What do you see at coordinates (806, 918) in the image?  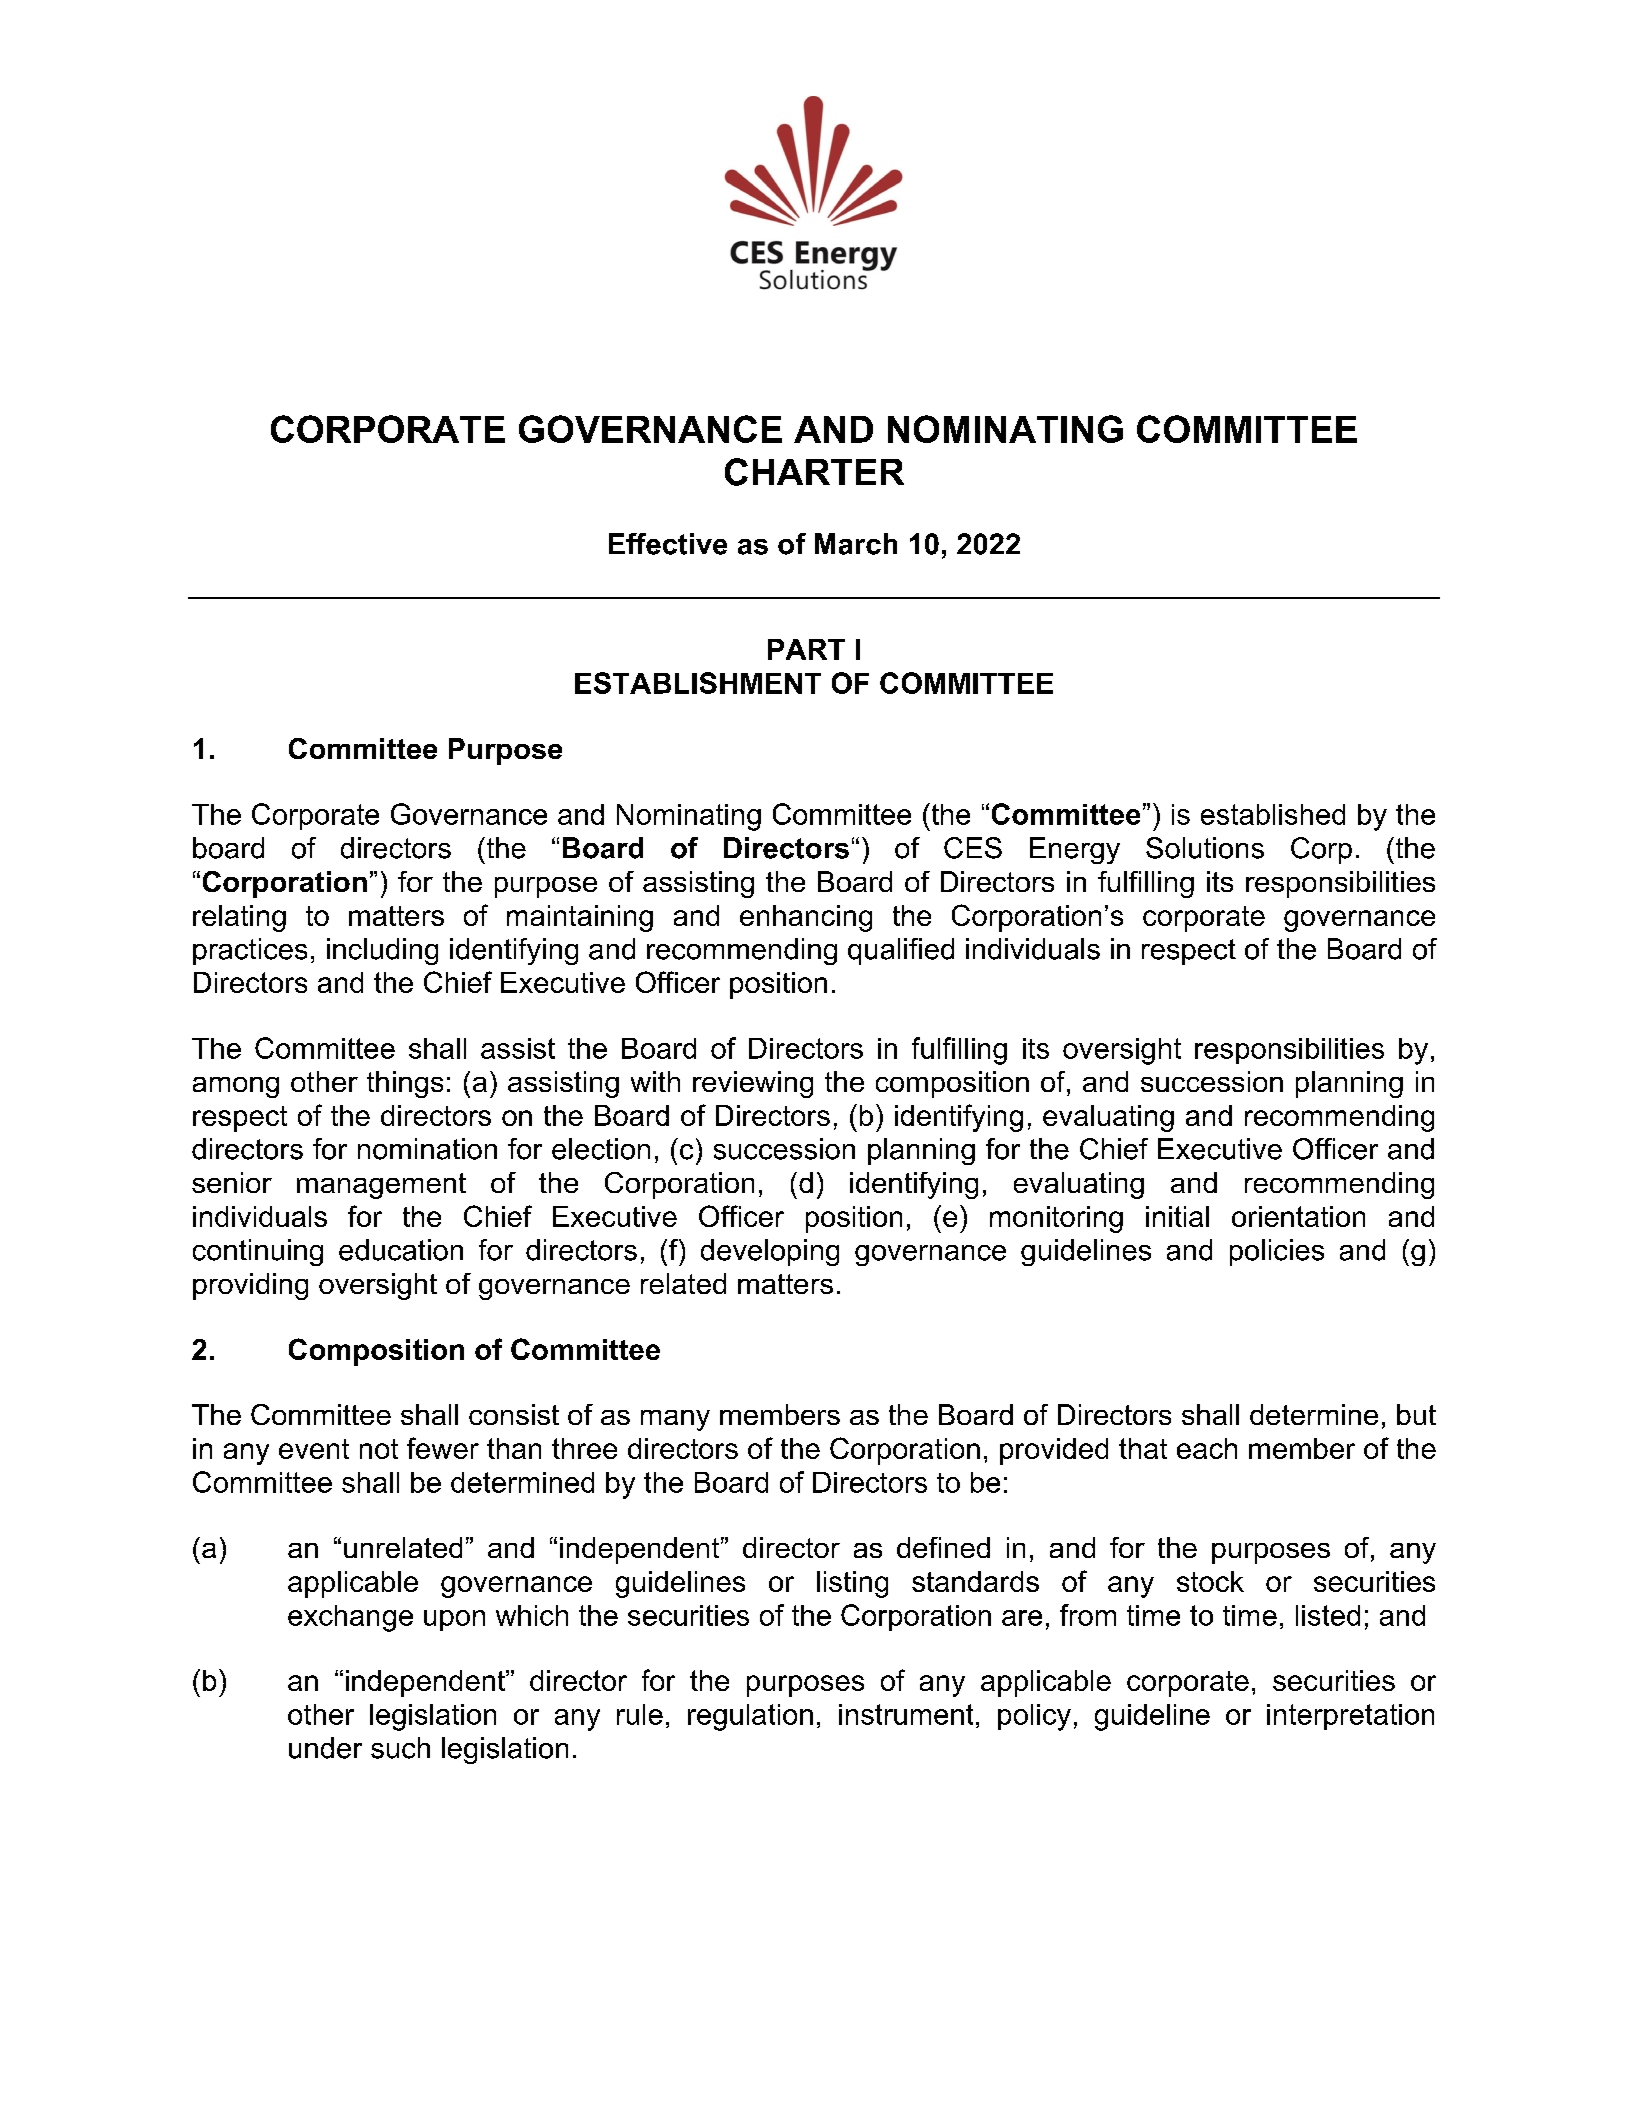 I see `enhancing` at bounding box center [806, 918].
